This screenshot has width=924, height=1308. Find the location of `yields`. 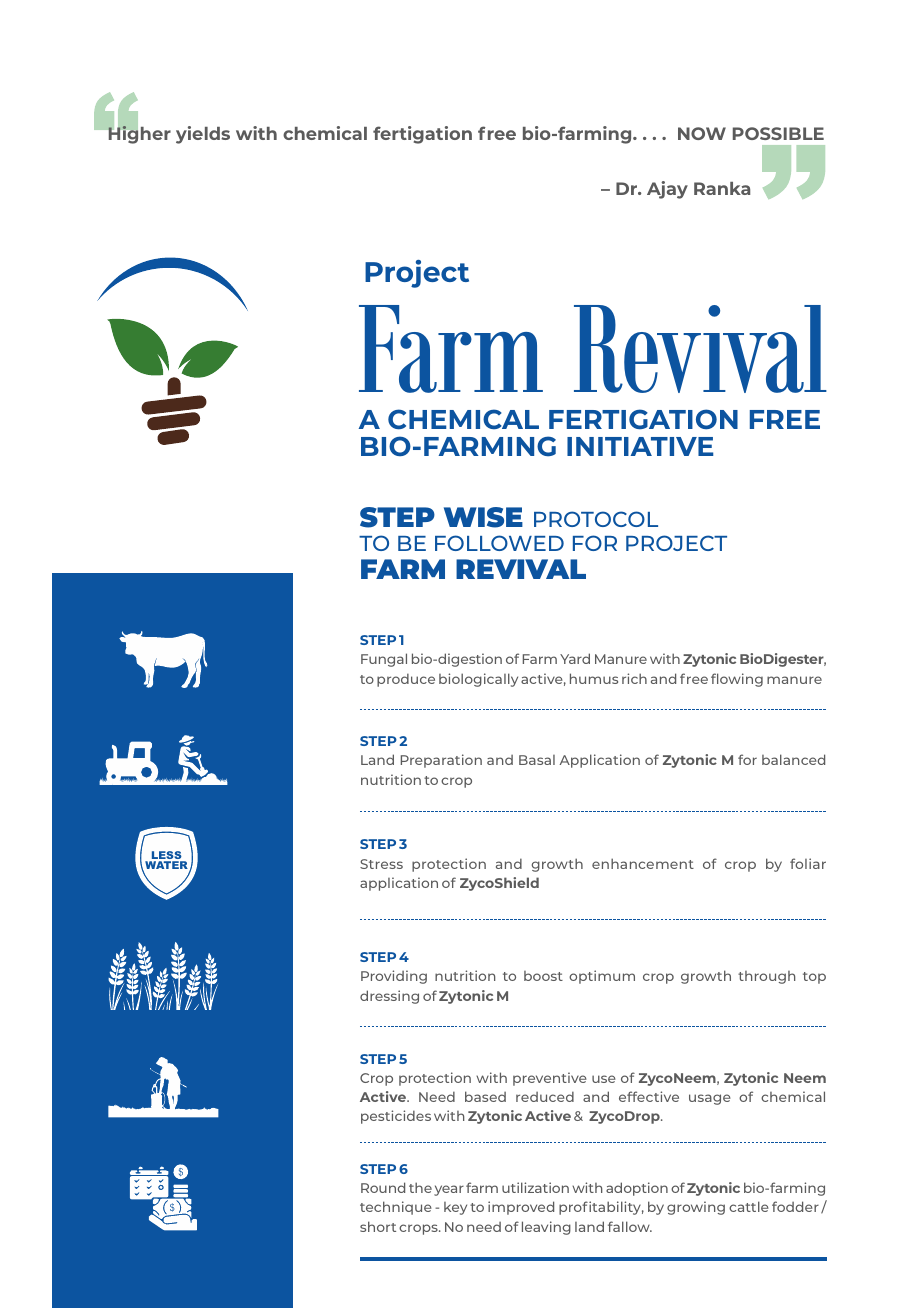

yields is located at coordinates (203, 135).
